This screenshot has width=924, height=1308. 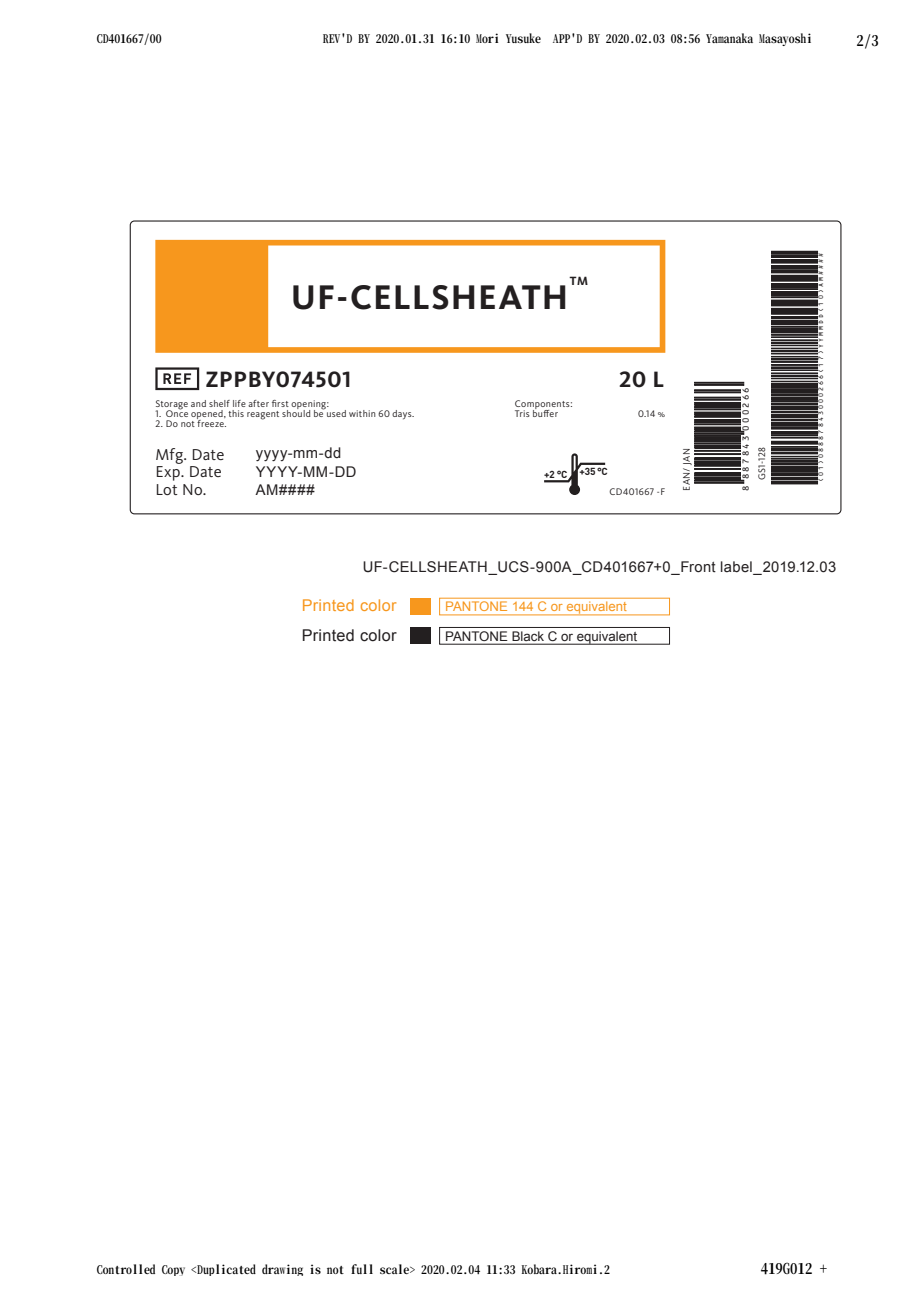 I want to click on Yusuke, so click(x=523, y=38).
